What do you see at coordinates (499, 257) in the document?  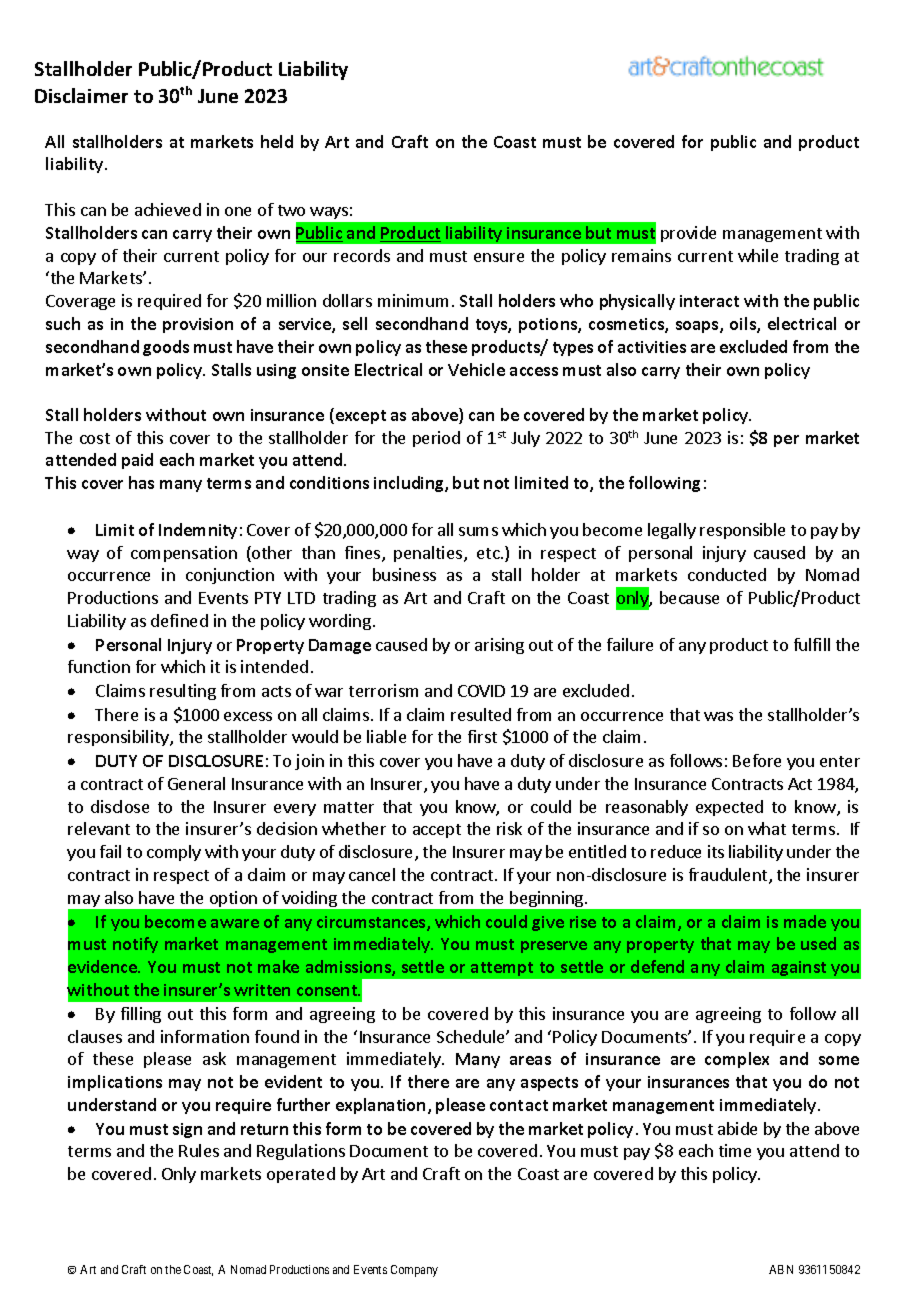 I see `ensure` at bounding box center [499, 257].
